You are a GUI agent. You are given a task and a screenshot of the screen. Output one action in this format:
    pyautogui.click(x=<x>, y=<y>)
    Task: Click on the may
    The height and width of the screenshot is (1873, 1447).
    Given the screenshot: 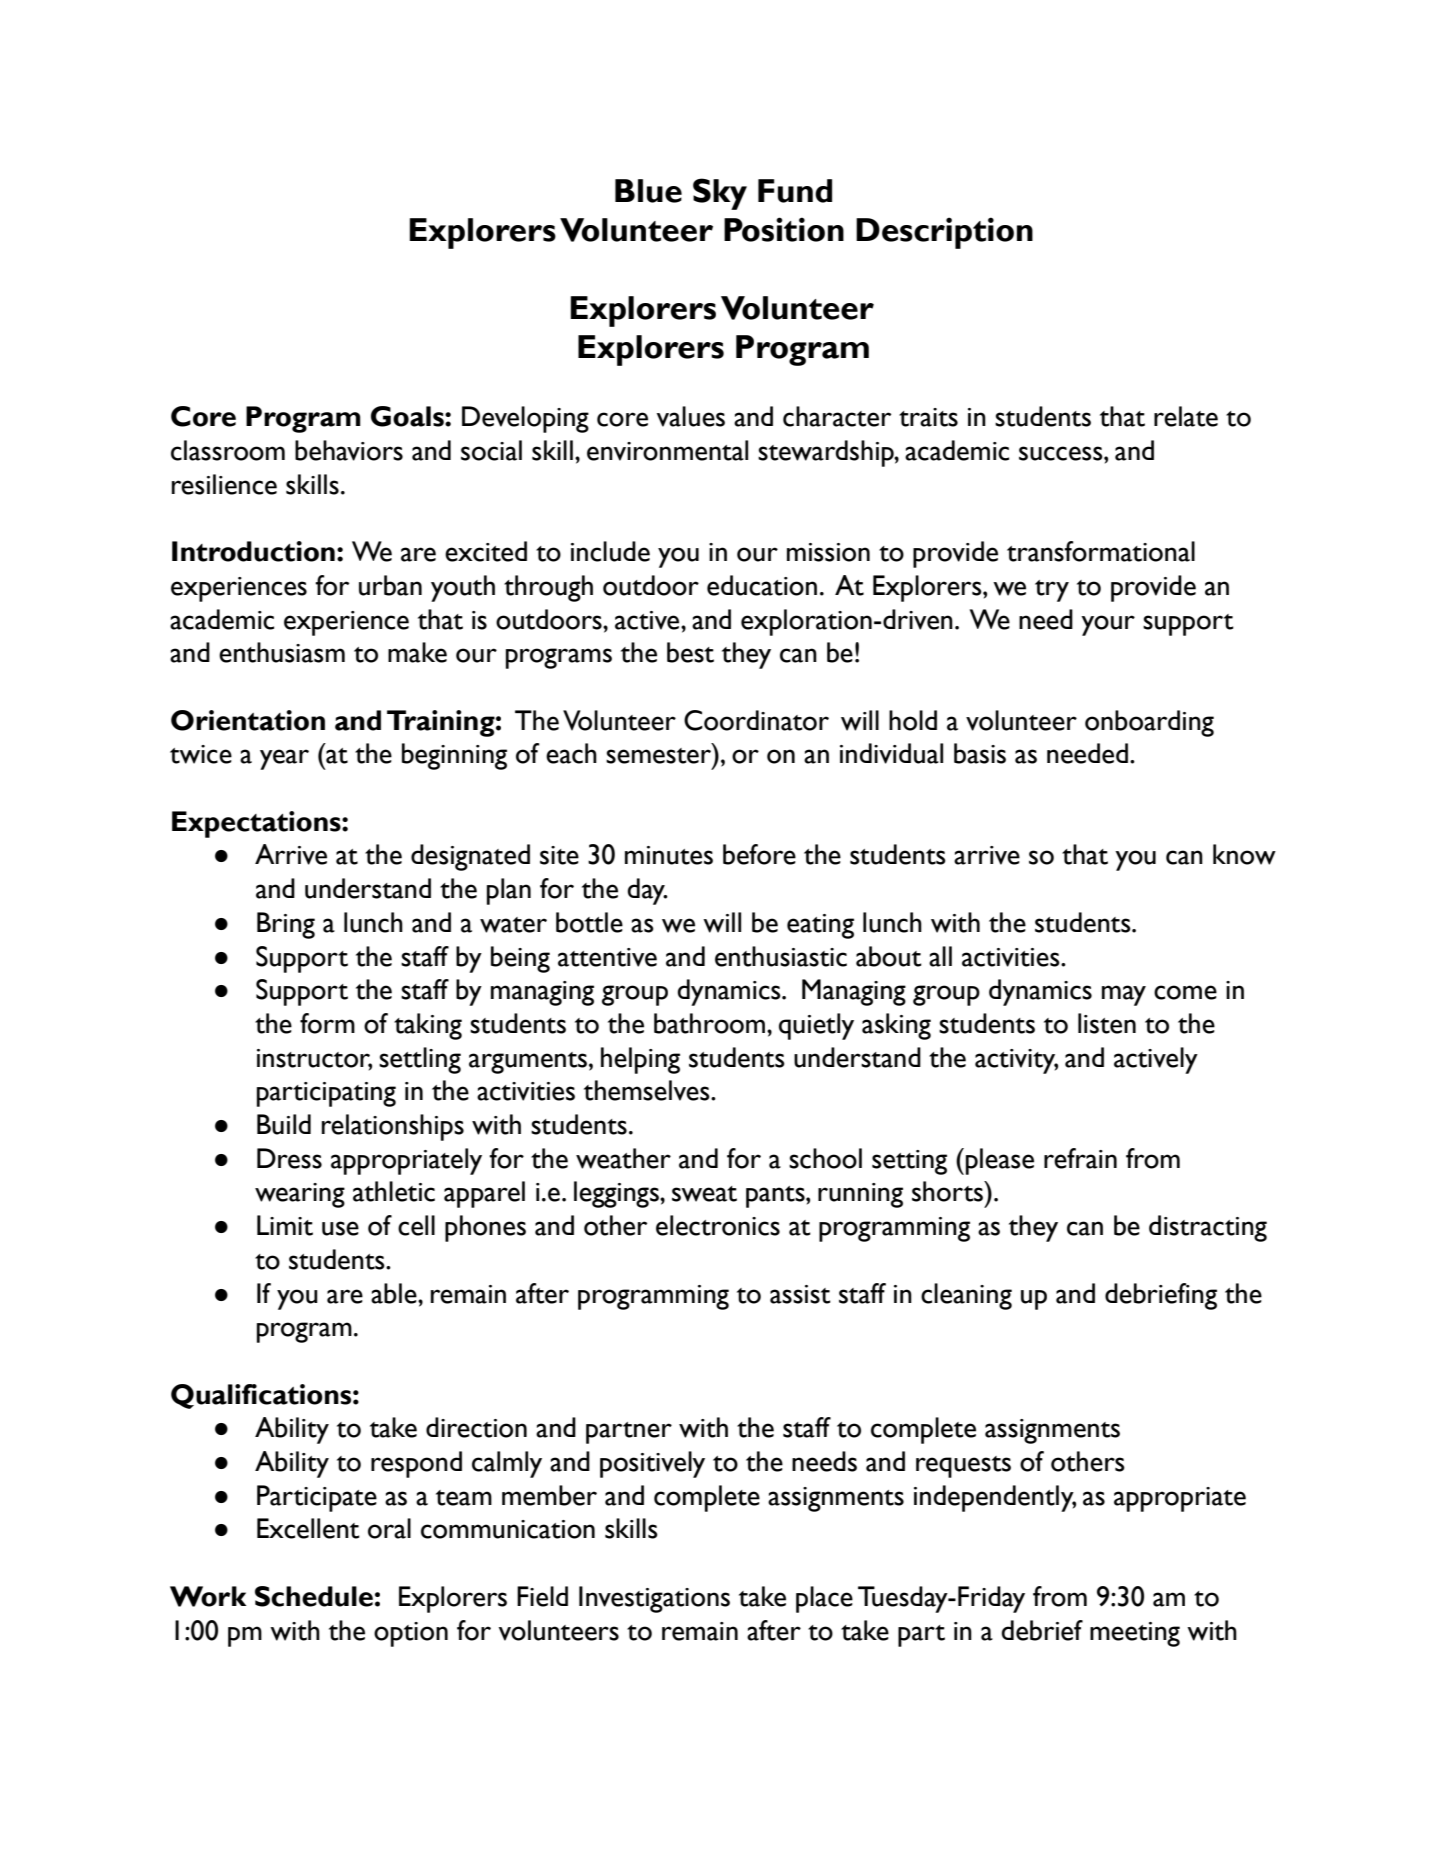 What is the action you would take?
    pyautogui.click(x=1124, y=995)
